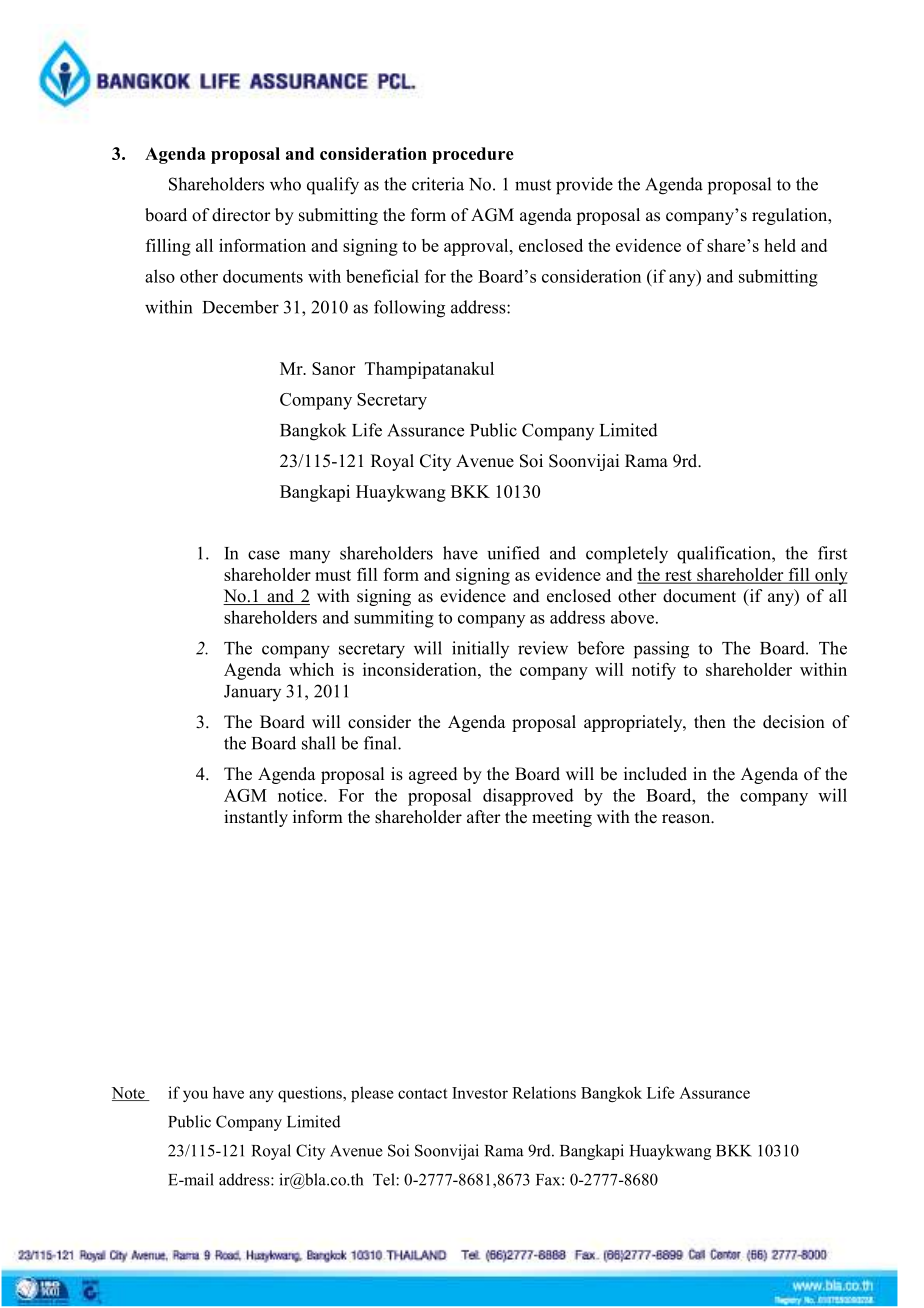  What do you see at coordinates (473, 155) in the page?
I see `procedure` at bounding box center [473, 155].
